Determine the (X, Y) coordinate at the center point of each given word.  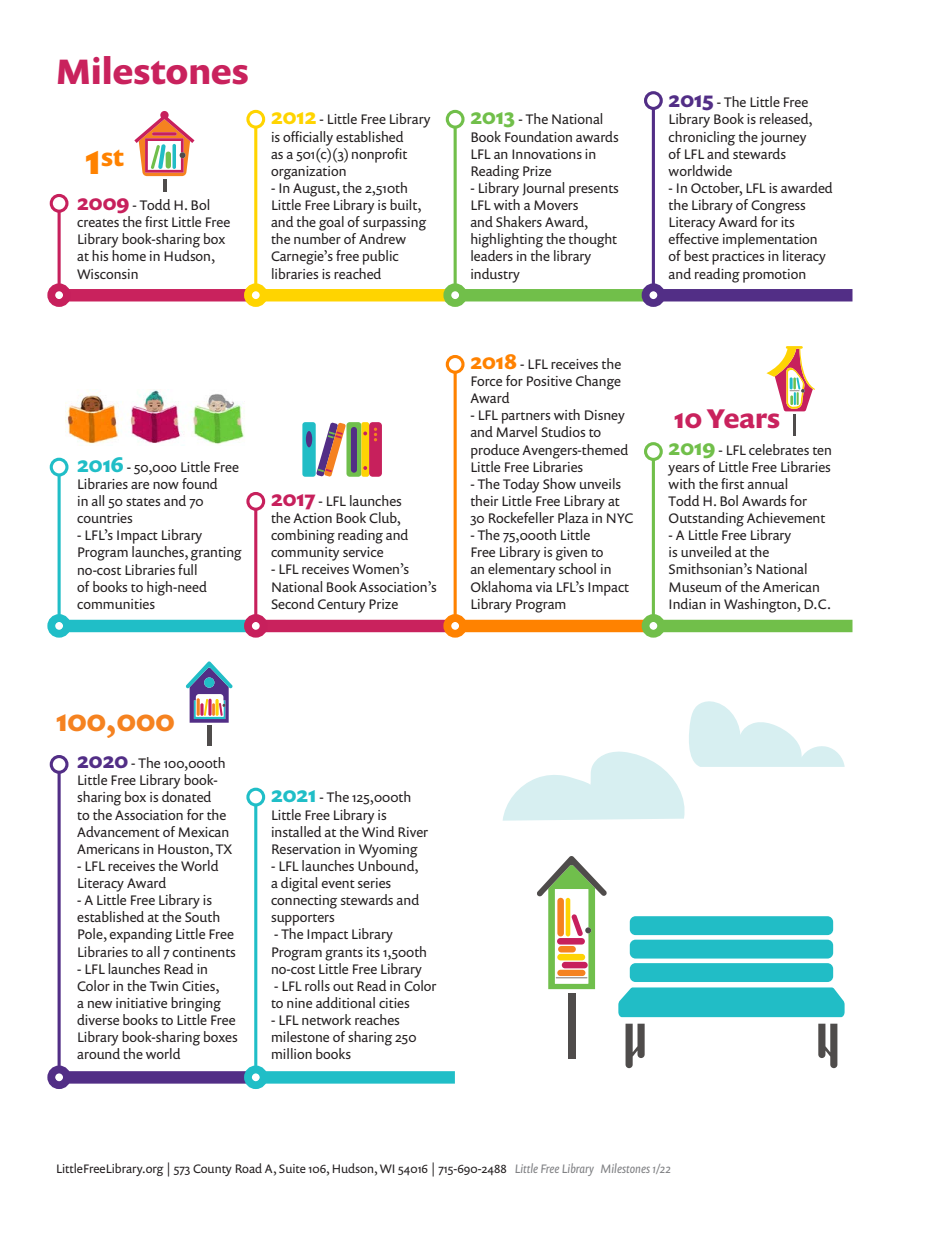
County (212, 1170)
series (374, 883)
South (202, 916)
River (413, 832)
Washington (761, 605)
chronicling (701, 138)
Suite (292, 1168)
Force (486, 381)
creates (98, 223)
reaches (377, 1019)
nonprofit (379, 155)
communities (116, 604)
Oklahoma (501, 586)
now (166, 485)
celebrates (779, 449)
